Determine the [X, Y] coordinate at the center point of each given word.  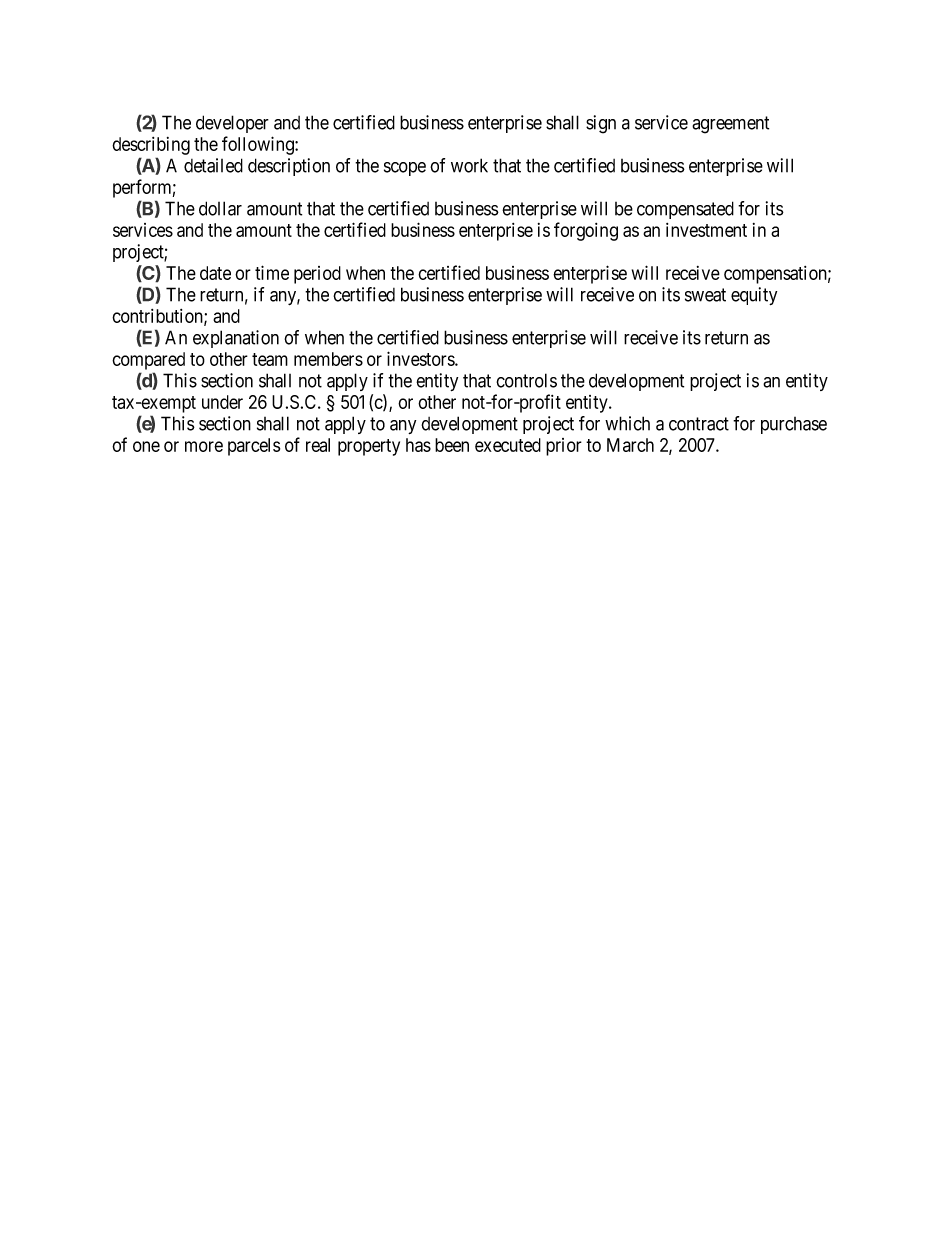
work [469, 165]
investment [706, 230]
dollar [220, 208]
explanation [236, 339]
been [452, 445]
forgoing [586, 231]
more [204, 446]
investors [421, 358]
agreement [730, 125]
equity [754, 296]
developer [232, 124]
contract [699, 424]
